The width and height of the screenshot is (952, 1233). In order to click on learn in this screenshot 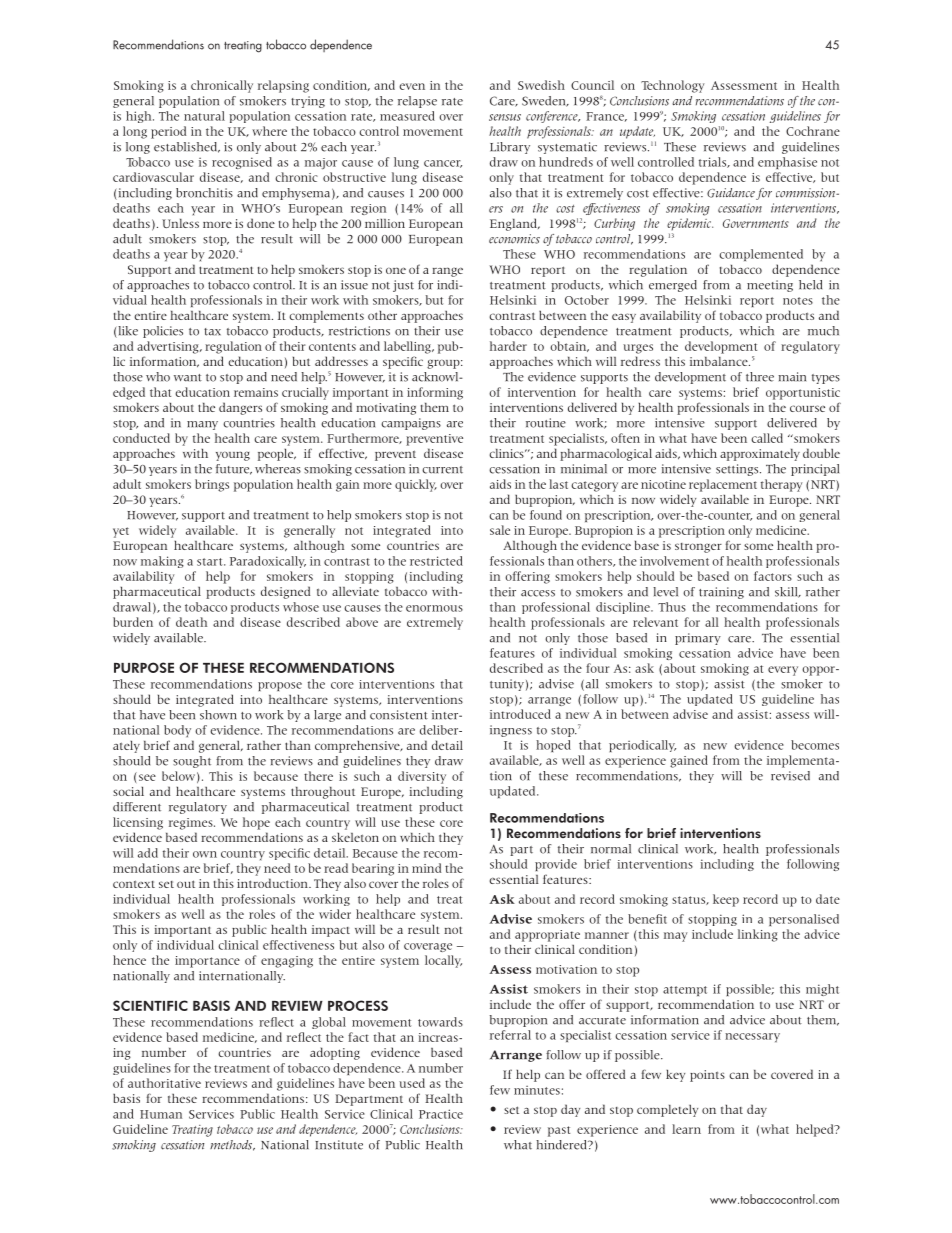, I will do `click(686, 1129)`.
